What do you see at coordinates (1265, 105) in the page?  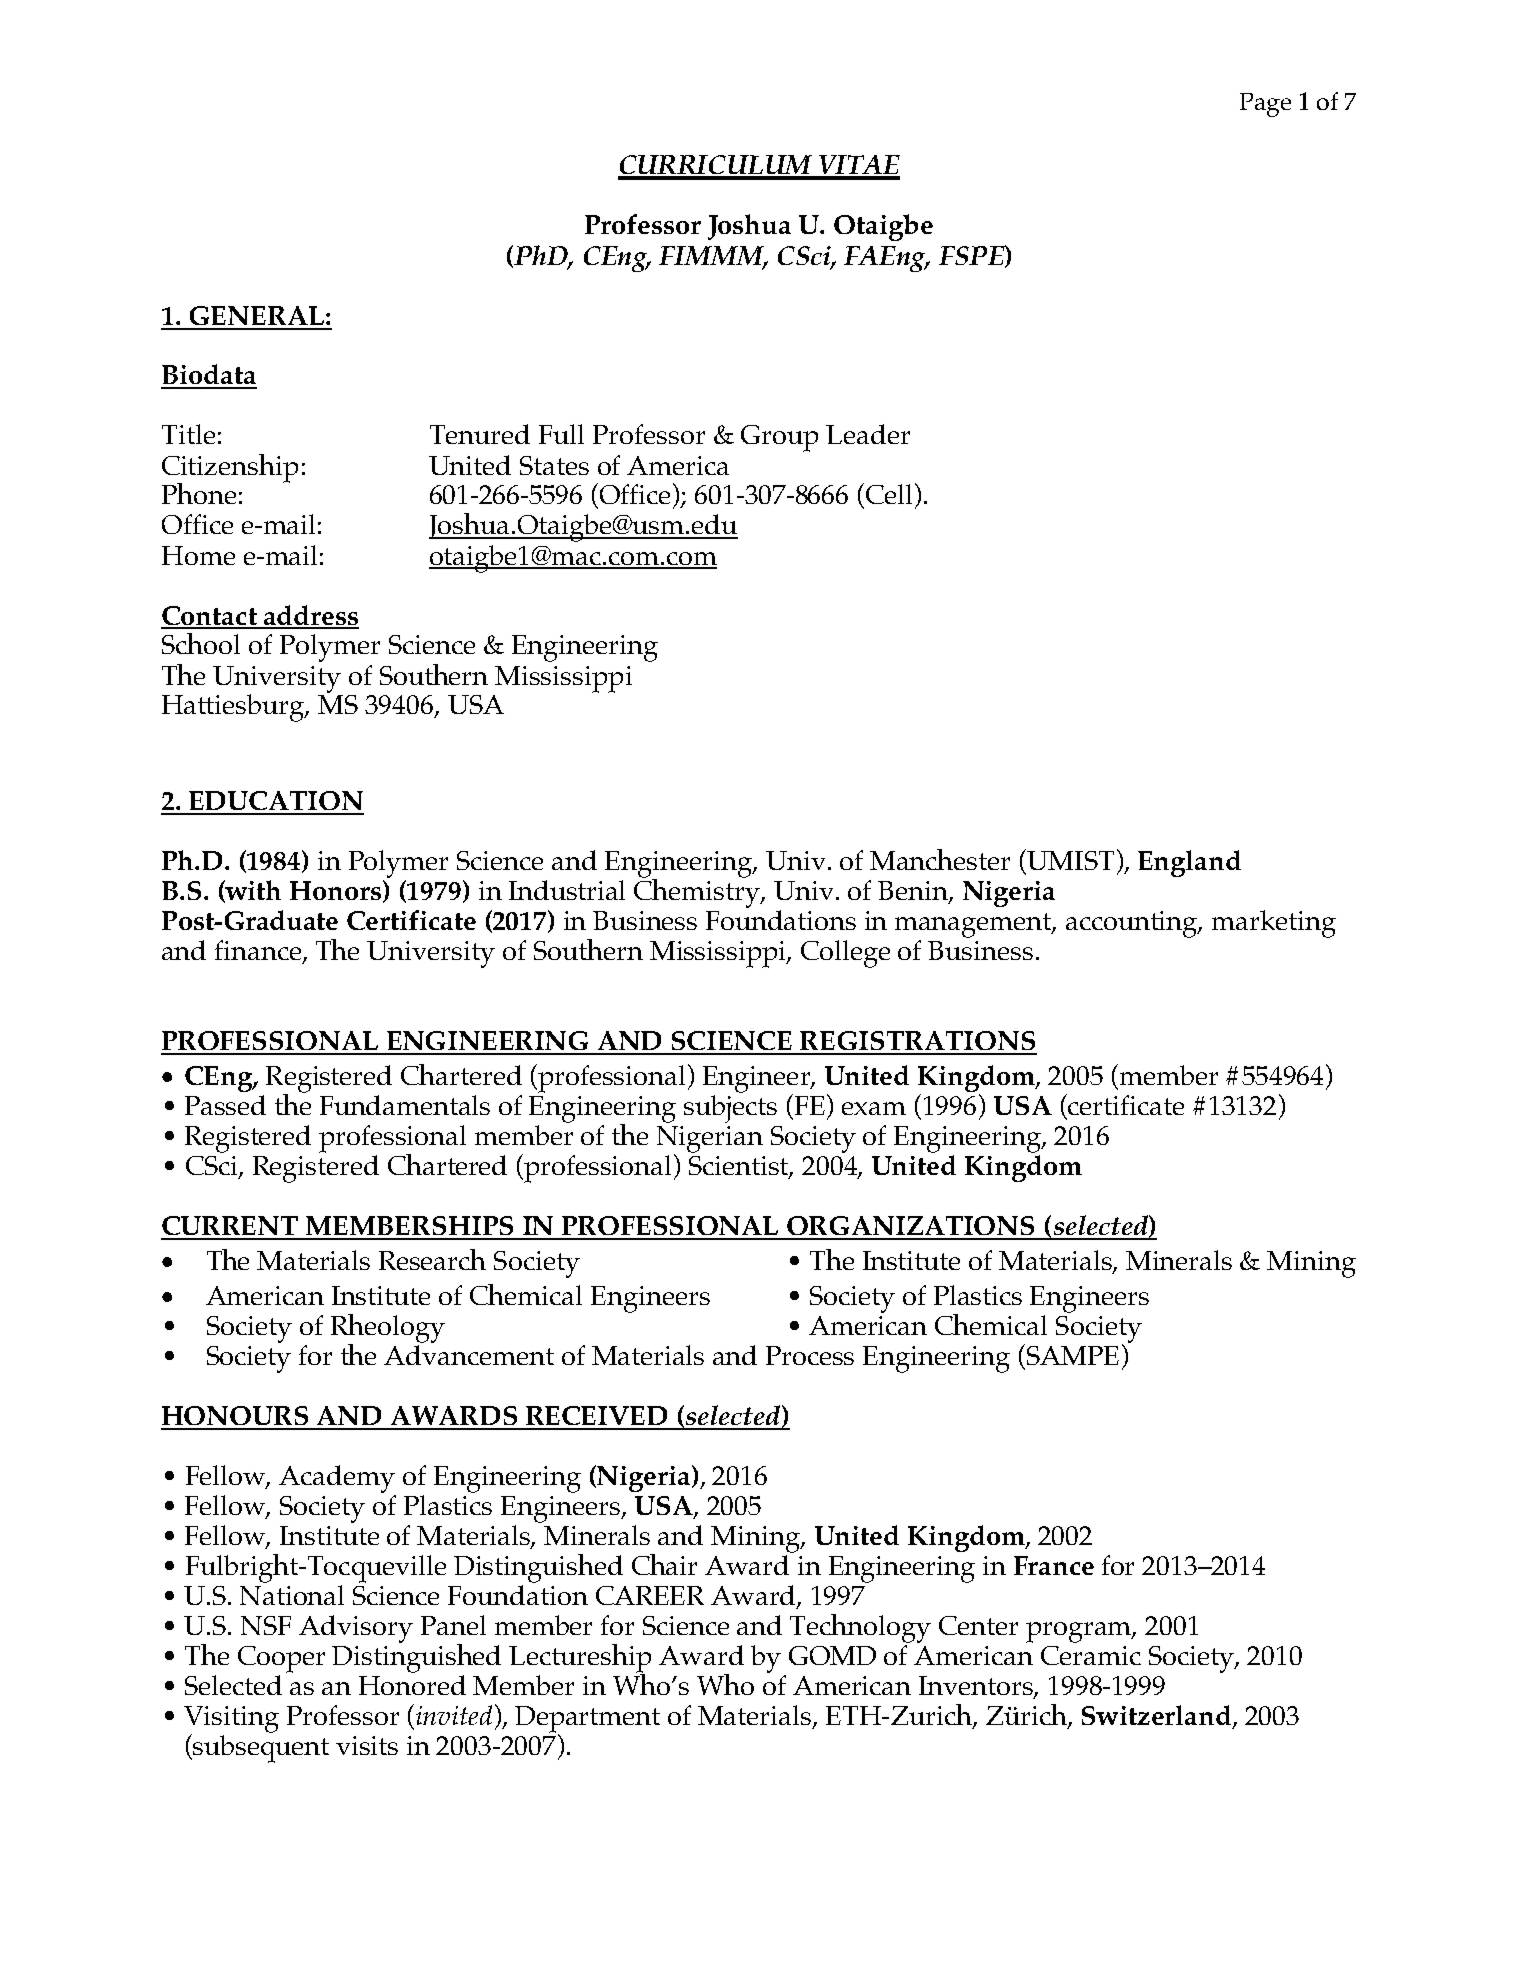 I see `Page` at bounding box center [1265, 105].
